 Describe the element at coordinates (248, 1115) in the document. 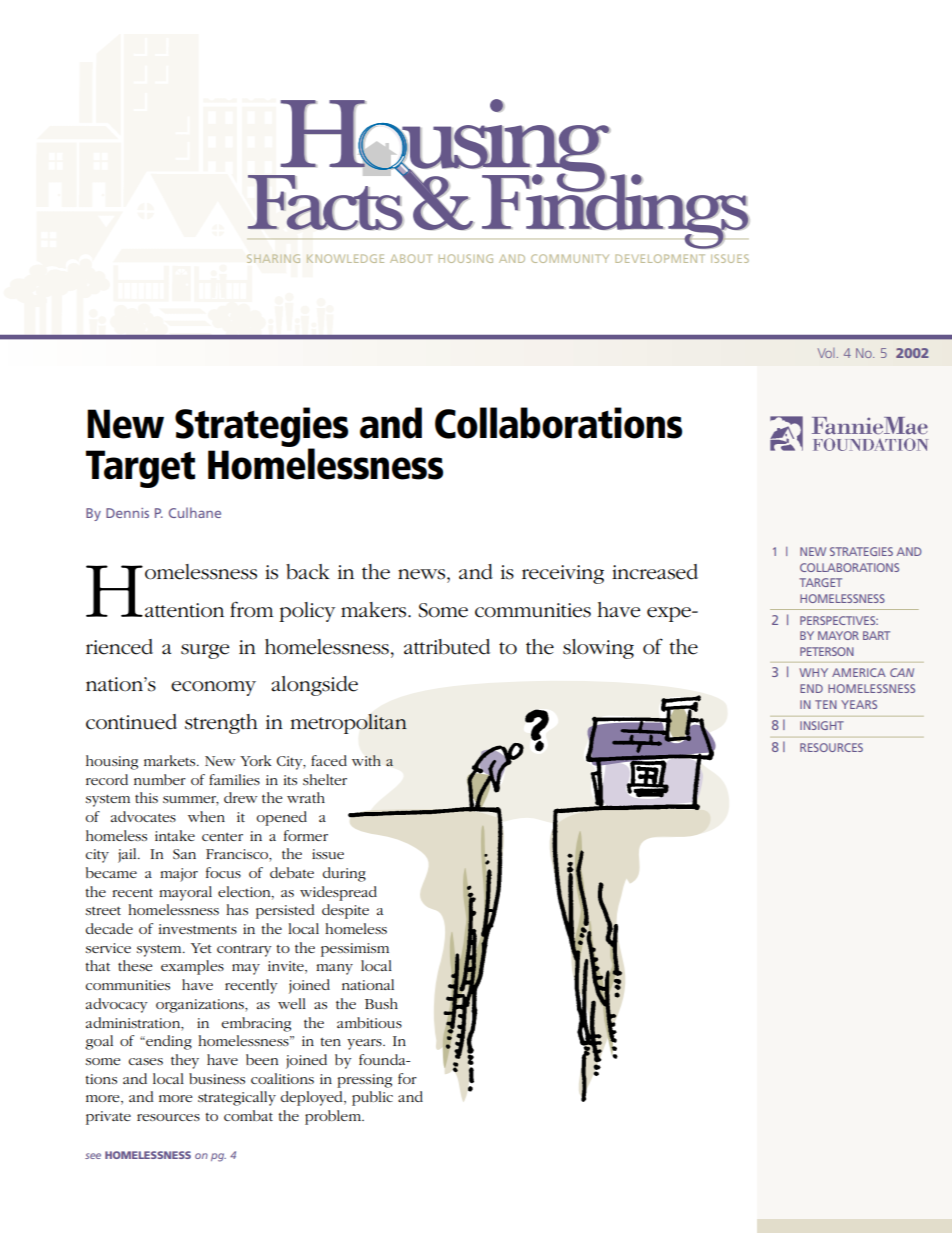

I see `combat` at that location.
